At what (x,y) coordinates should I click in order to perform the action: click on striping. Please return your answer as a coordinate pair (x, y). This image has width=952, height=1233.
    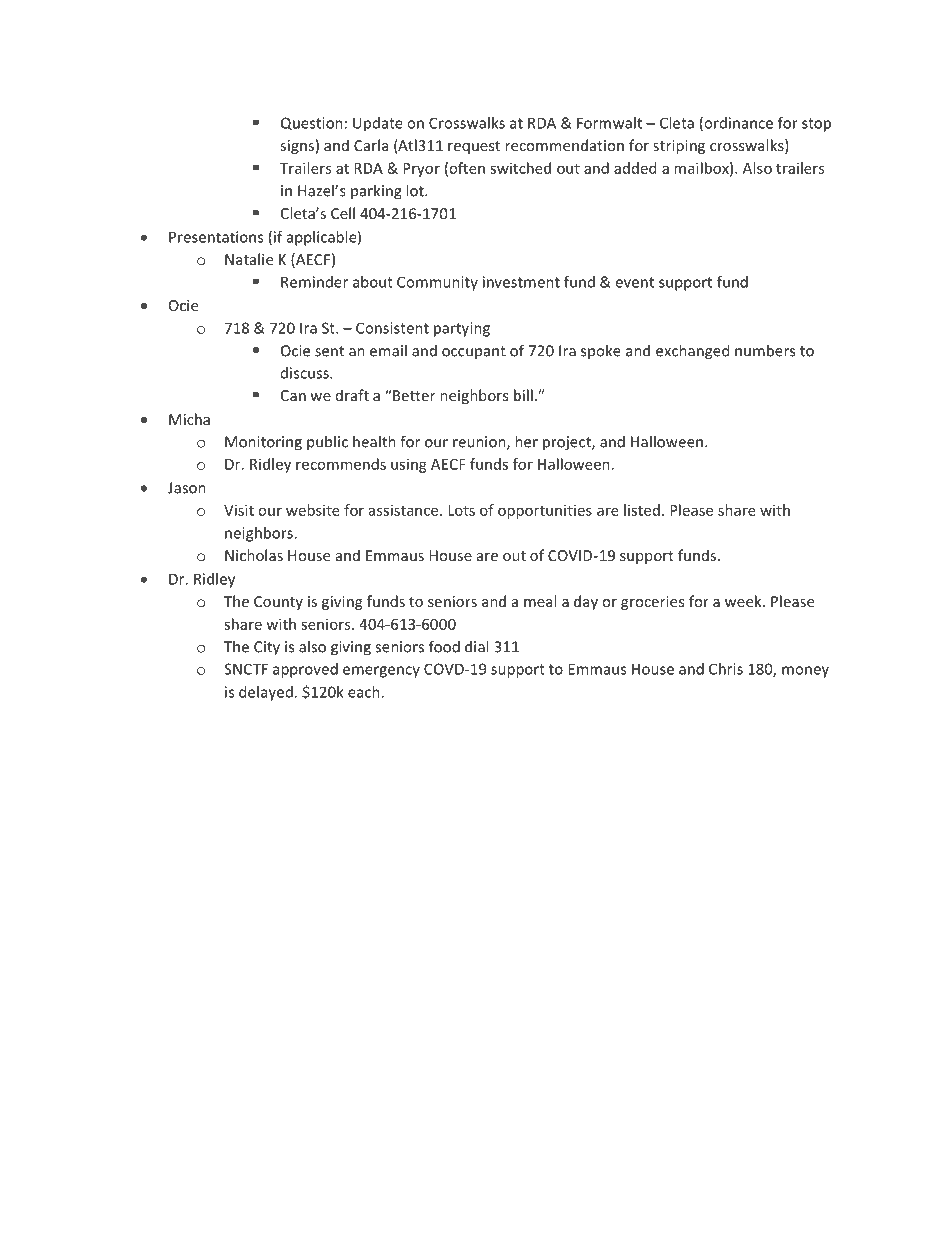
    Looking at the image, I should click on (679, 147).
